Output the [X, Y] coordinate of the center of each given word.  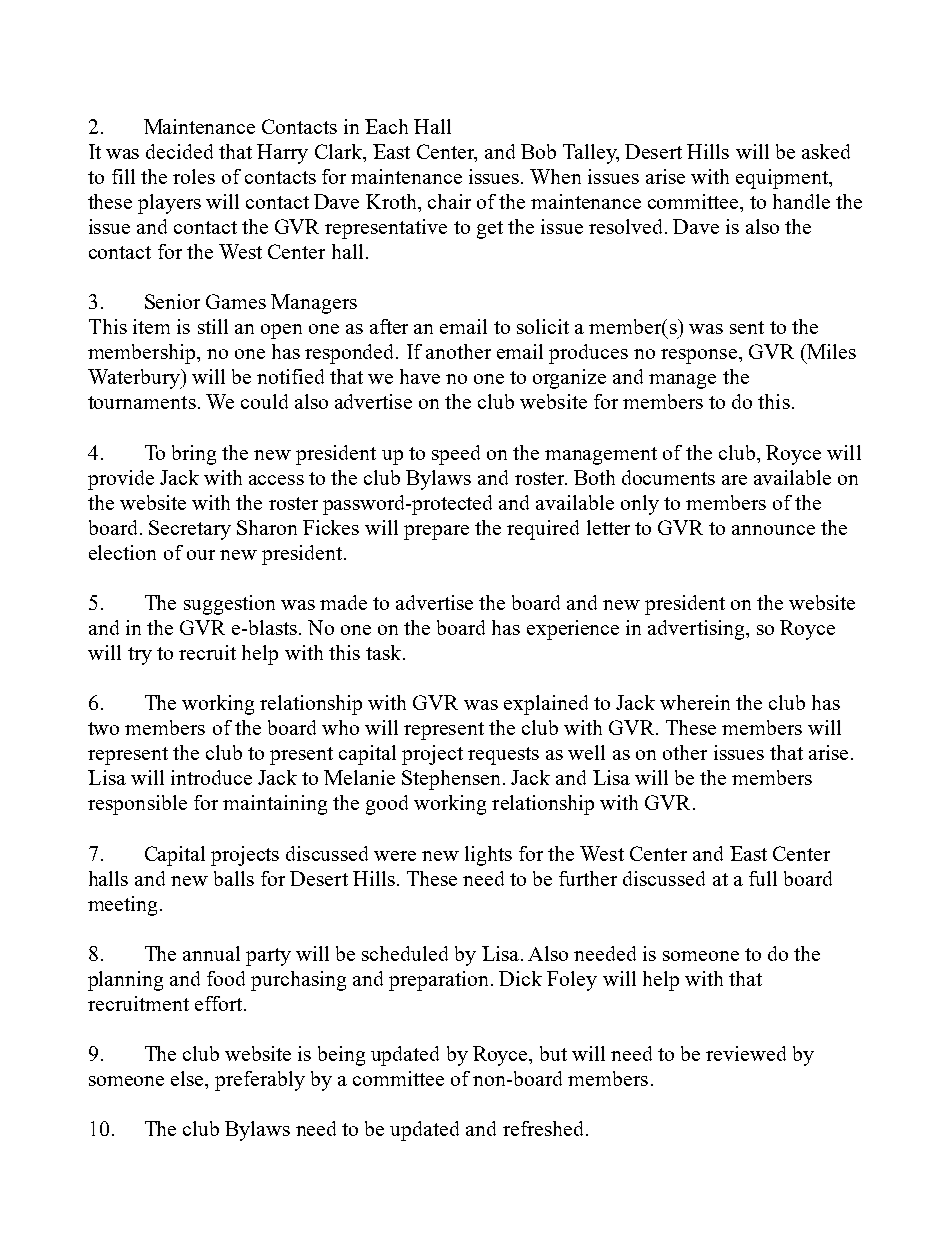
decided [179, 151]
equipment [783, 179]
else [189, 1080]
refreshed [543, 1128]
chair [449, 201]
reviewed [746, 1053]
